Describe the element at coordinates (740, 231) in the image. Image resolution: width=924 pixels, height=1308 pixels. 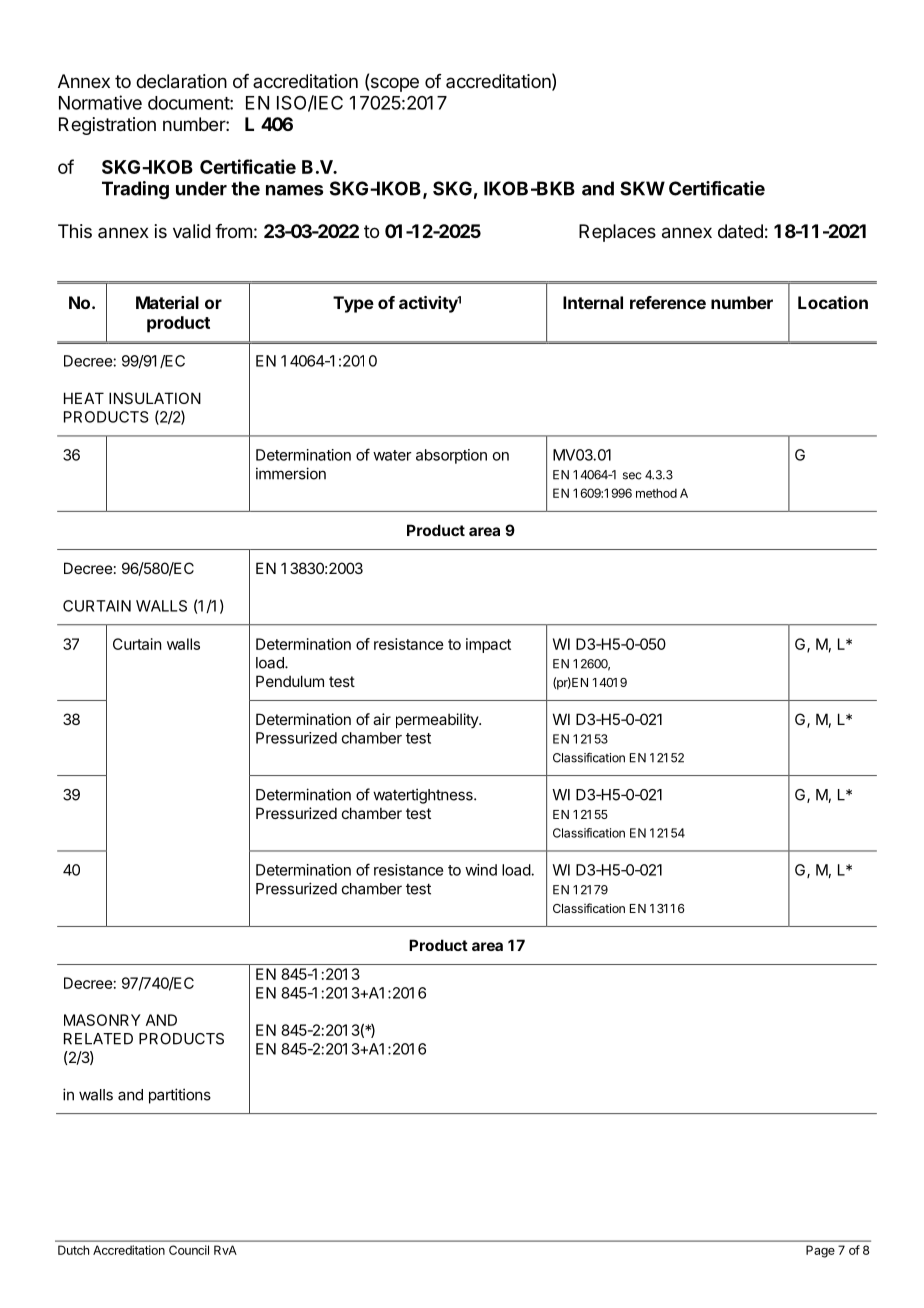
I see `dated` at that location.
